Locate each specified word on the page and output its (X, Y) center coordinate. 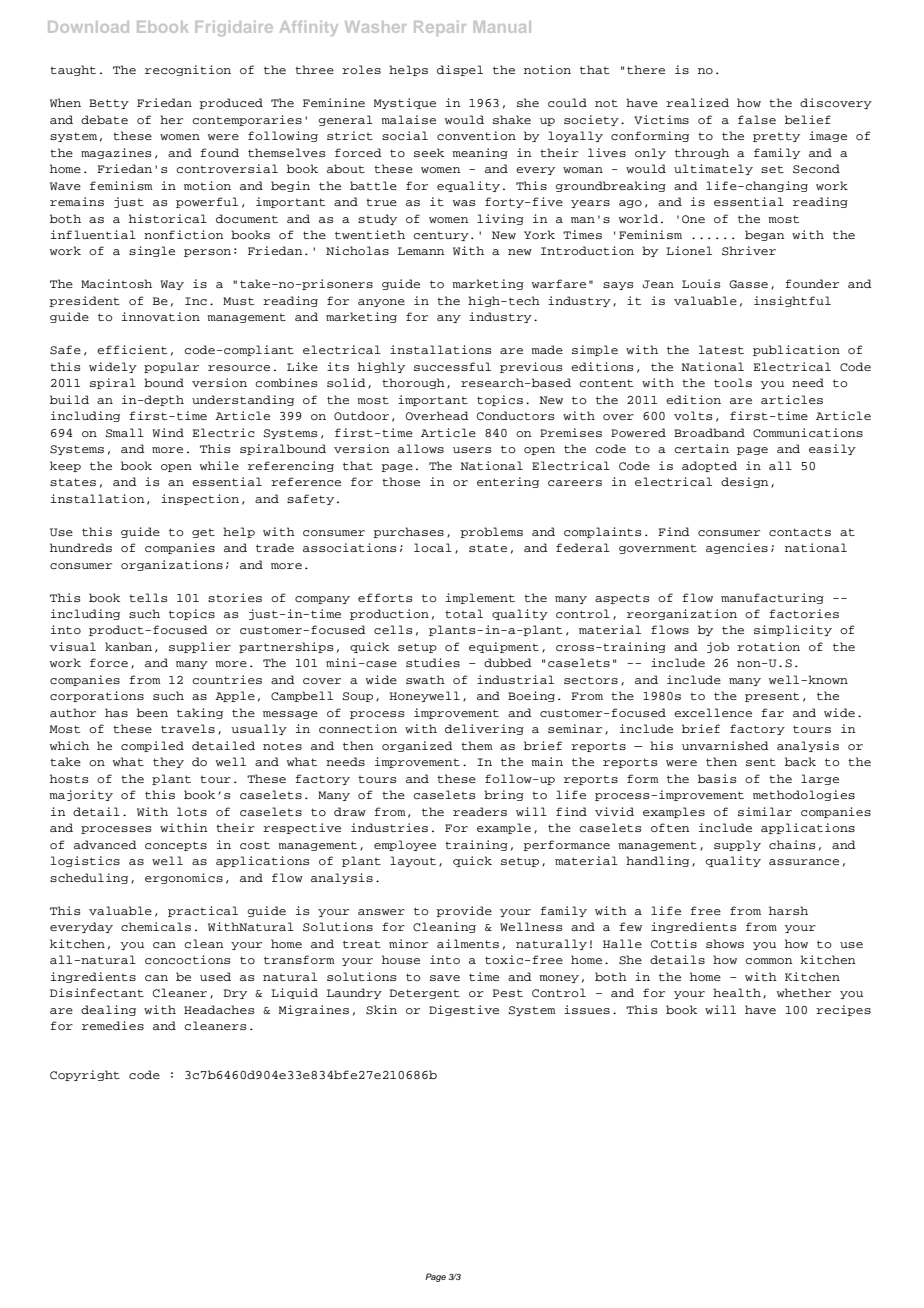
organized (417, 746)
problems (491, 532)
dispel (460, 70)
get (203, 533)
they (168, 762)
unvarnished (725, 745)
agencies (737, 548)
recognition (188, 70)
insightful (792, 301)
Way (172, 285)
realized (697, 102)
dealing (108, 1010)
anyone (381, 303)
